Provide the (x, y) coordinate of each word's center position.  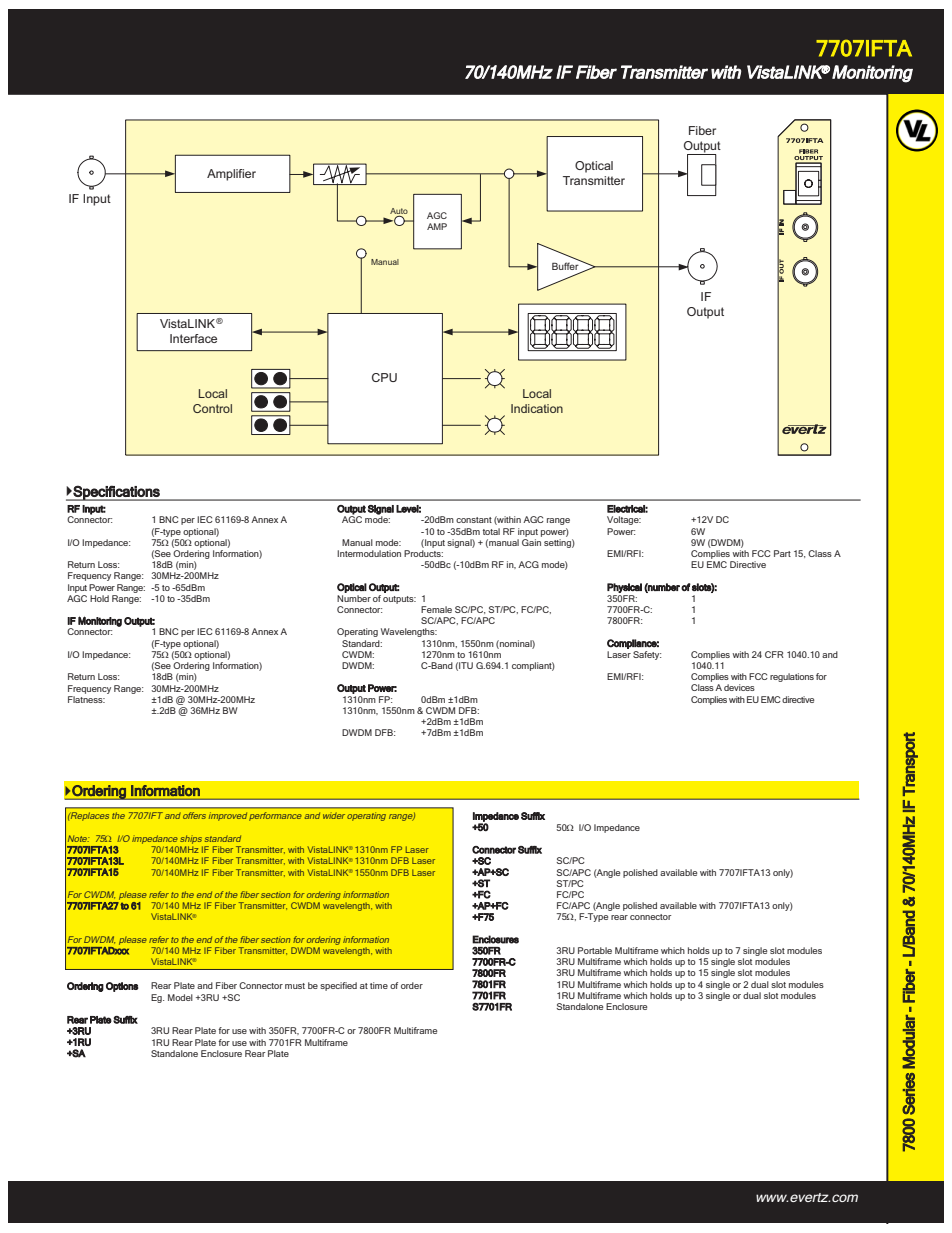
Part (782, 553)
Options (122, 987)
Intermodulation (369, 553)
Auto (399, 212)
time (379, 985)
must (295, 986)
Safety (647, 655)
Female (436, 609)
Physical (624, 588)
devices (739, 687)
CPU (384, 377)
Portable (595, 950)
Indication (537, 408)
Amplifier (231, 175)
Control (212, 408)
